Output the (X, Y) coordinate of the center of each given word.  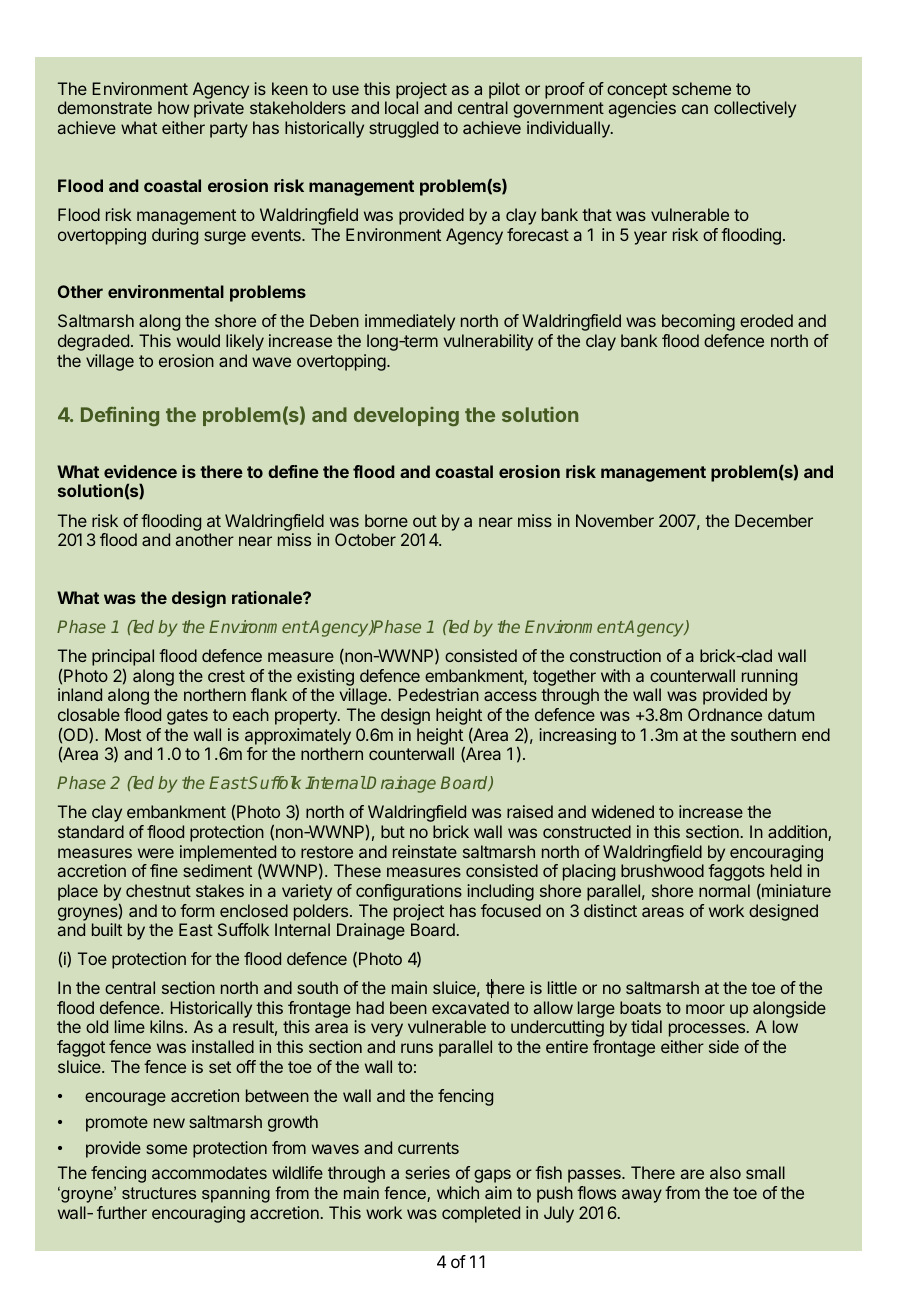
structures (159, 1193)
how (173, 107)
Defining (120, 416)
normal (724, 890)
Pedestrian (438, 694)
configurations (409, 892)
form (197, 910)
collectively (755, 109)
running (769, 677)
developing (406, 416)
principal (123, 659)
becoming (698, 322)
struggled (403, 129)
